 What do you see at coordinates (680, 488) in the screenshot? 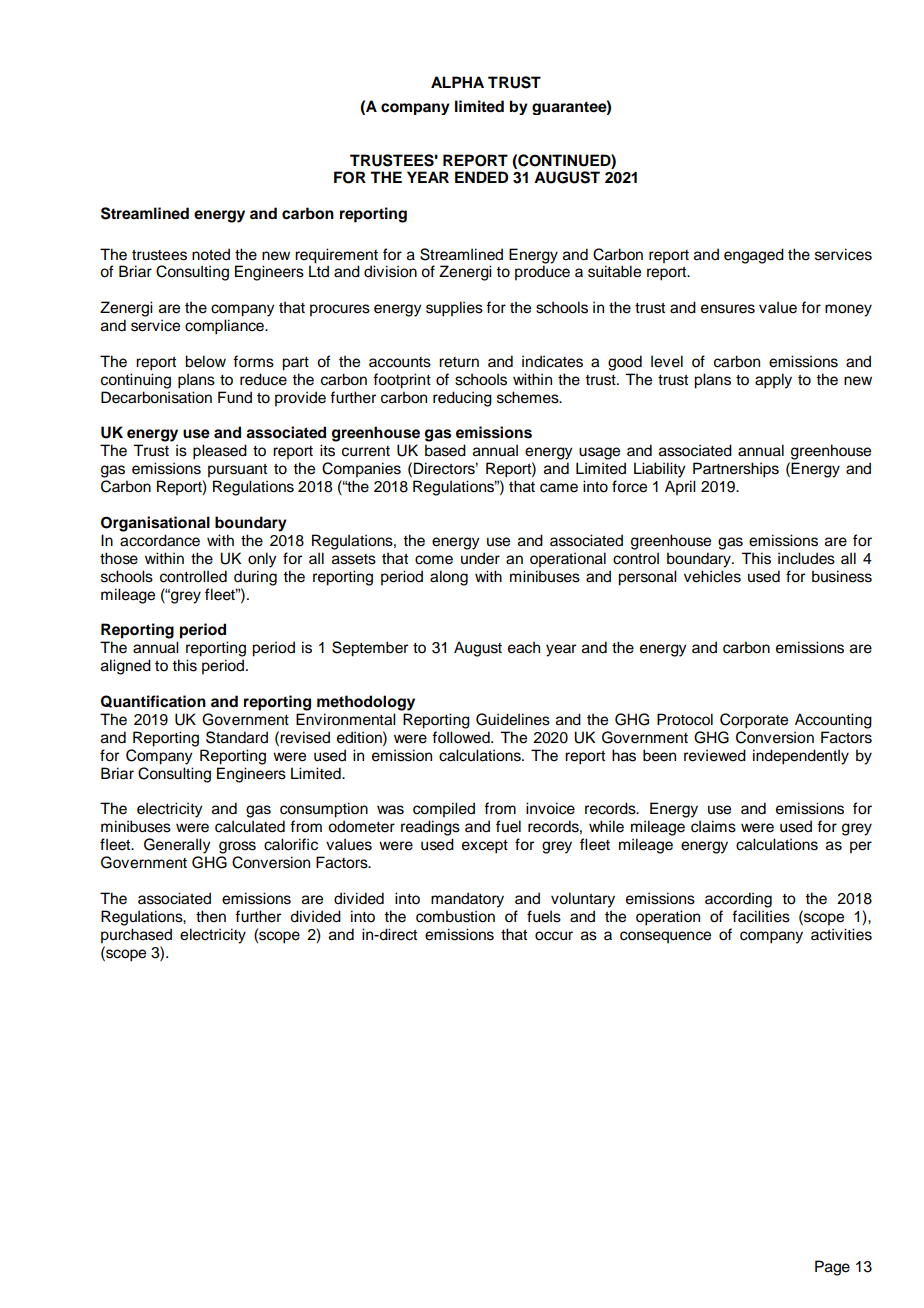
I see `April` at bounding box center [680, 488].
